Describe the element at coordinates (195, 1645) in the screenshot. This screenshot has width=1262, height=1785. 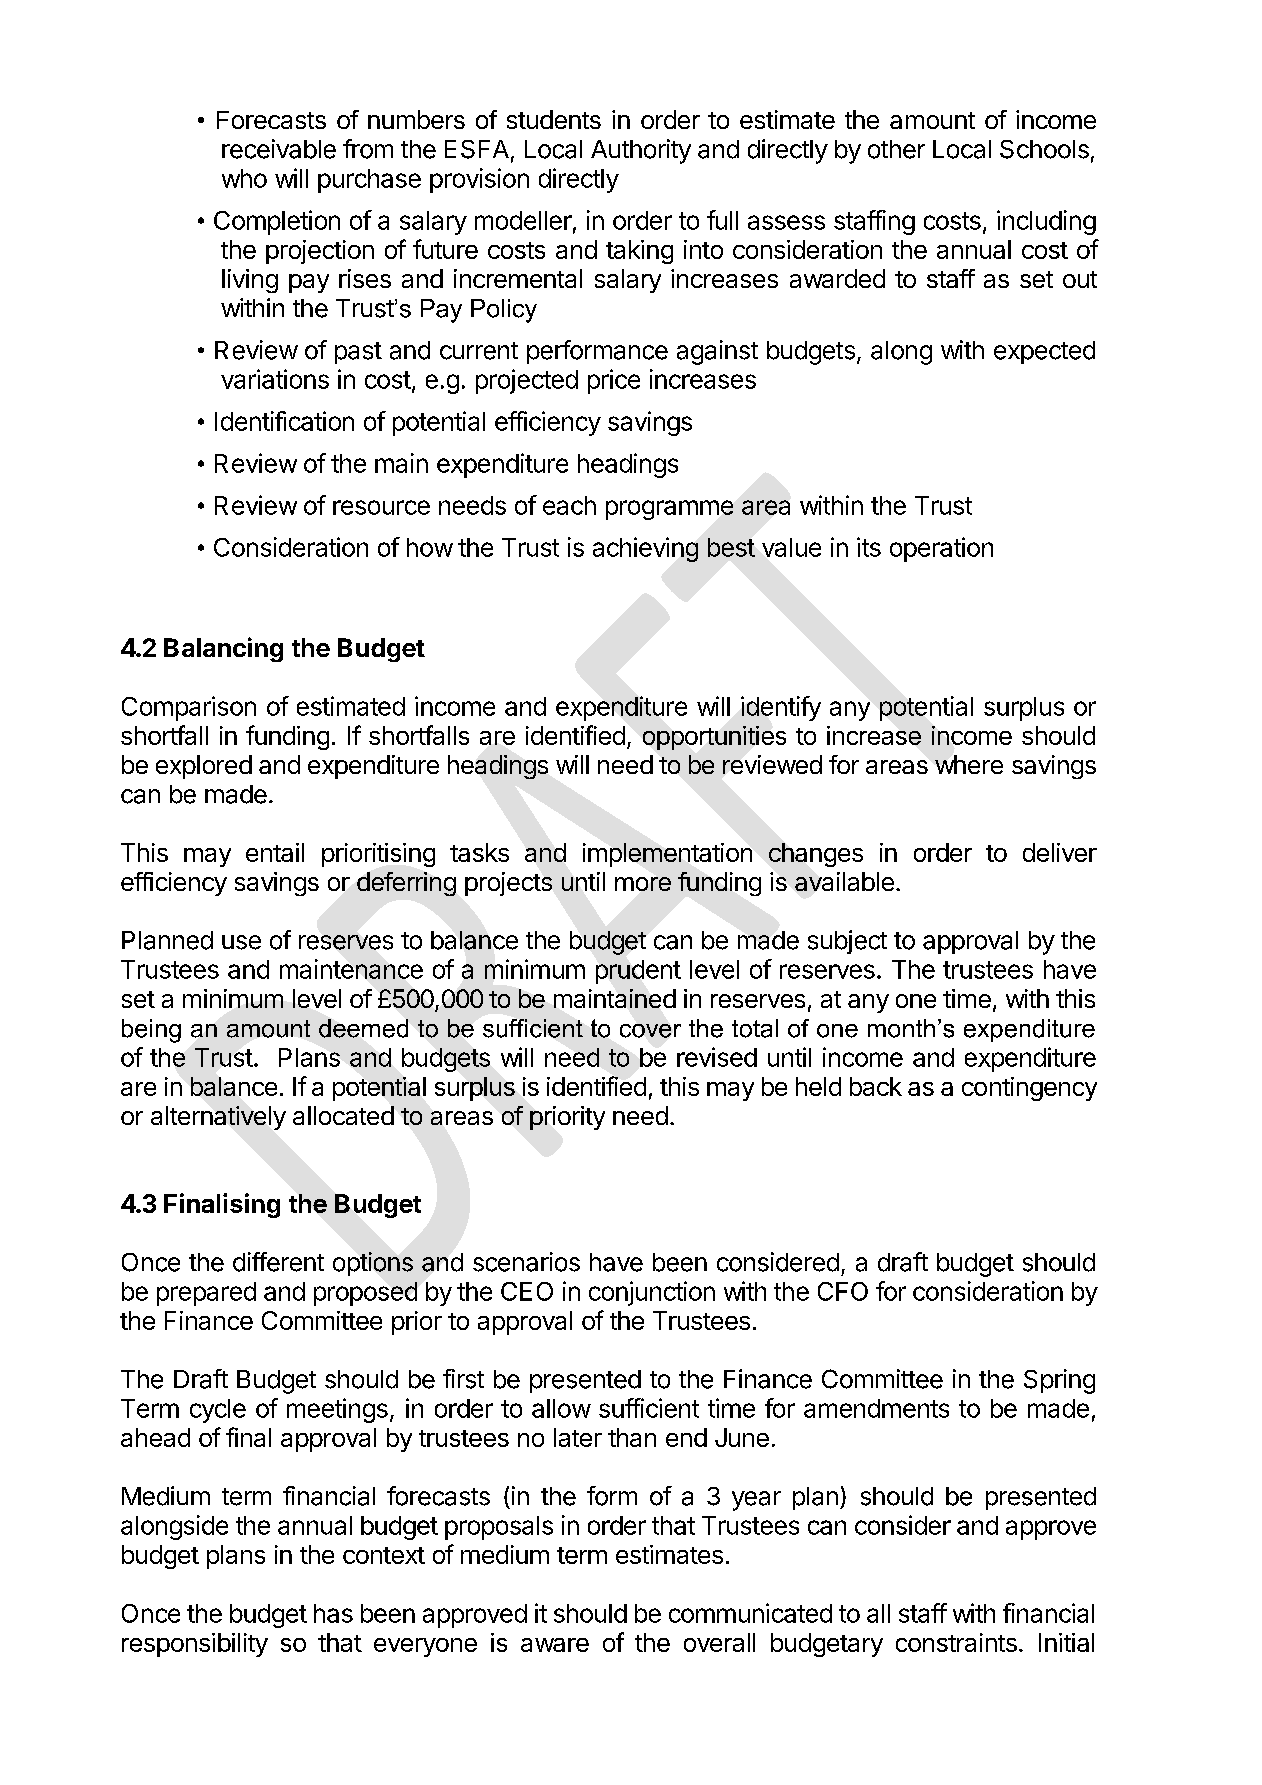
I see `responsibility` at that location.
